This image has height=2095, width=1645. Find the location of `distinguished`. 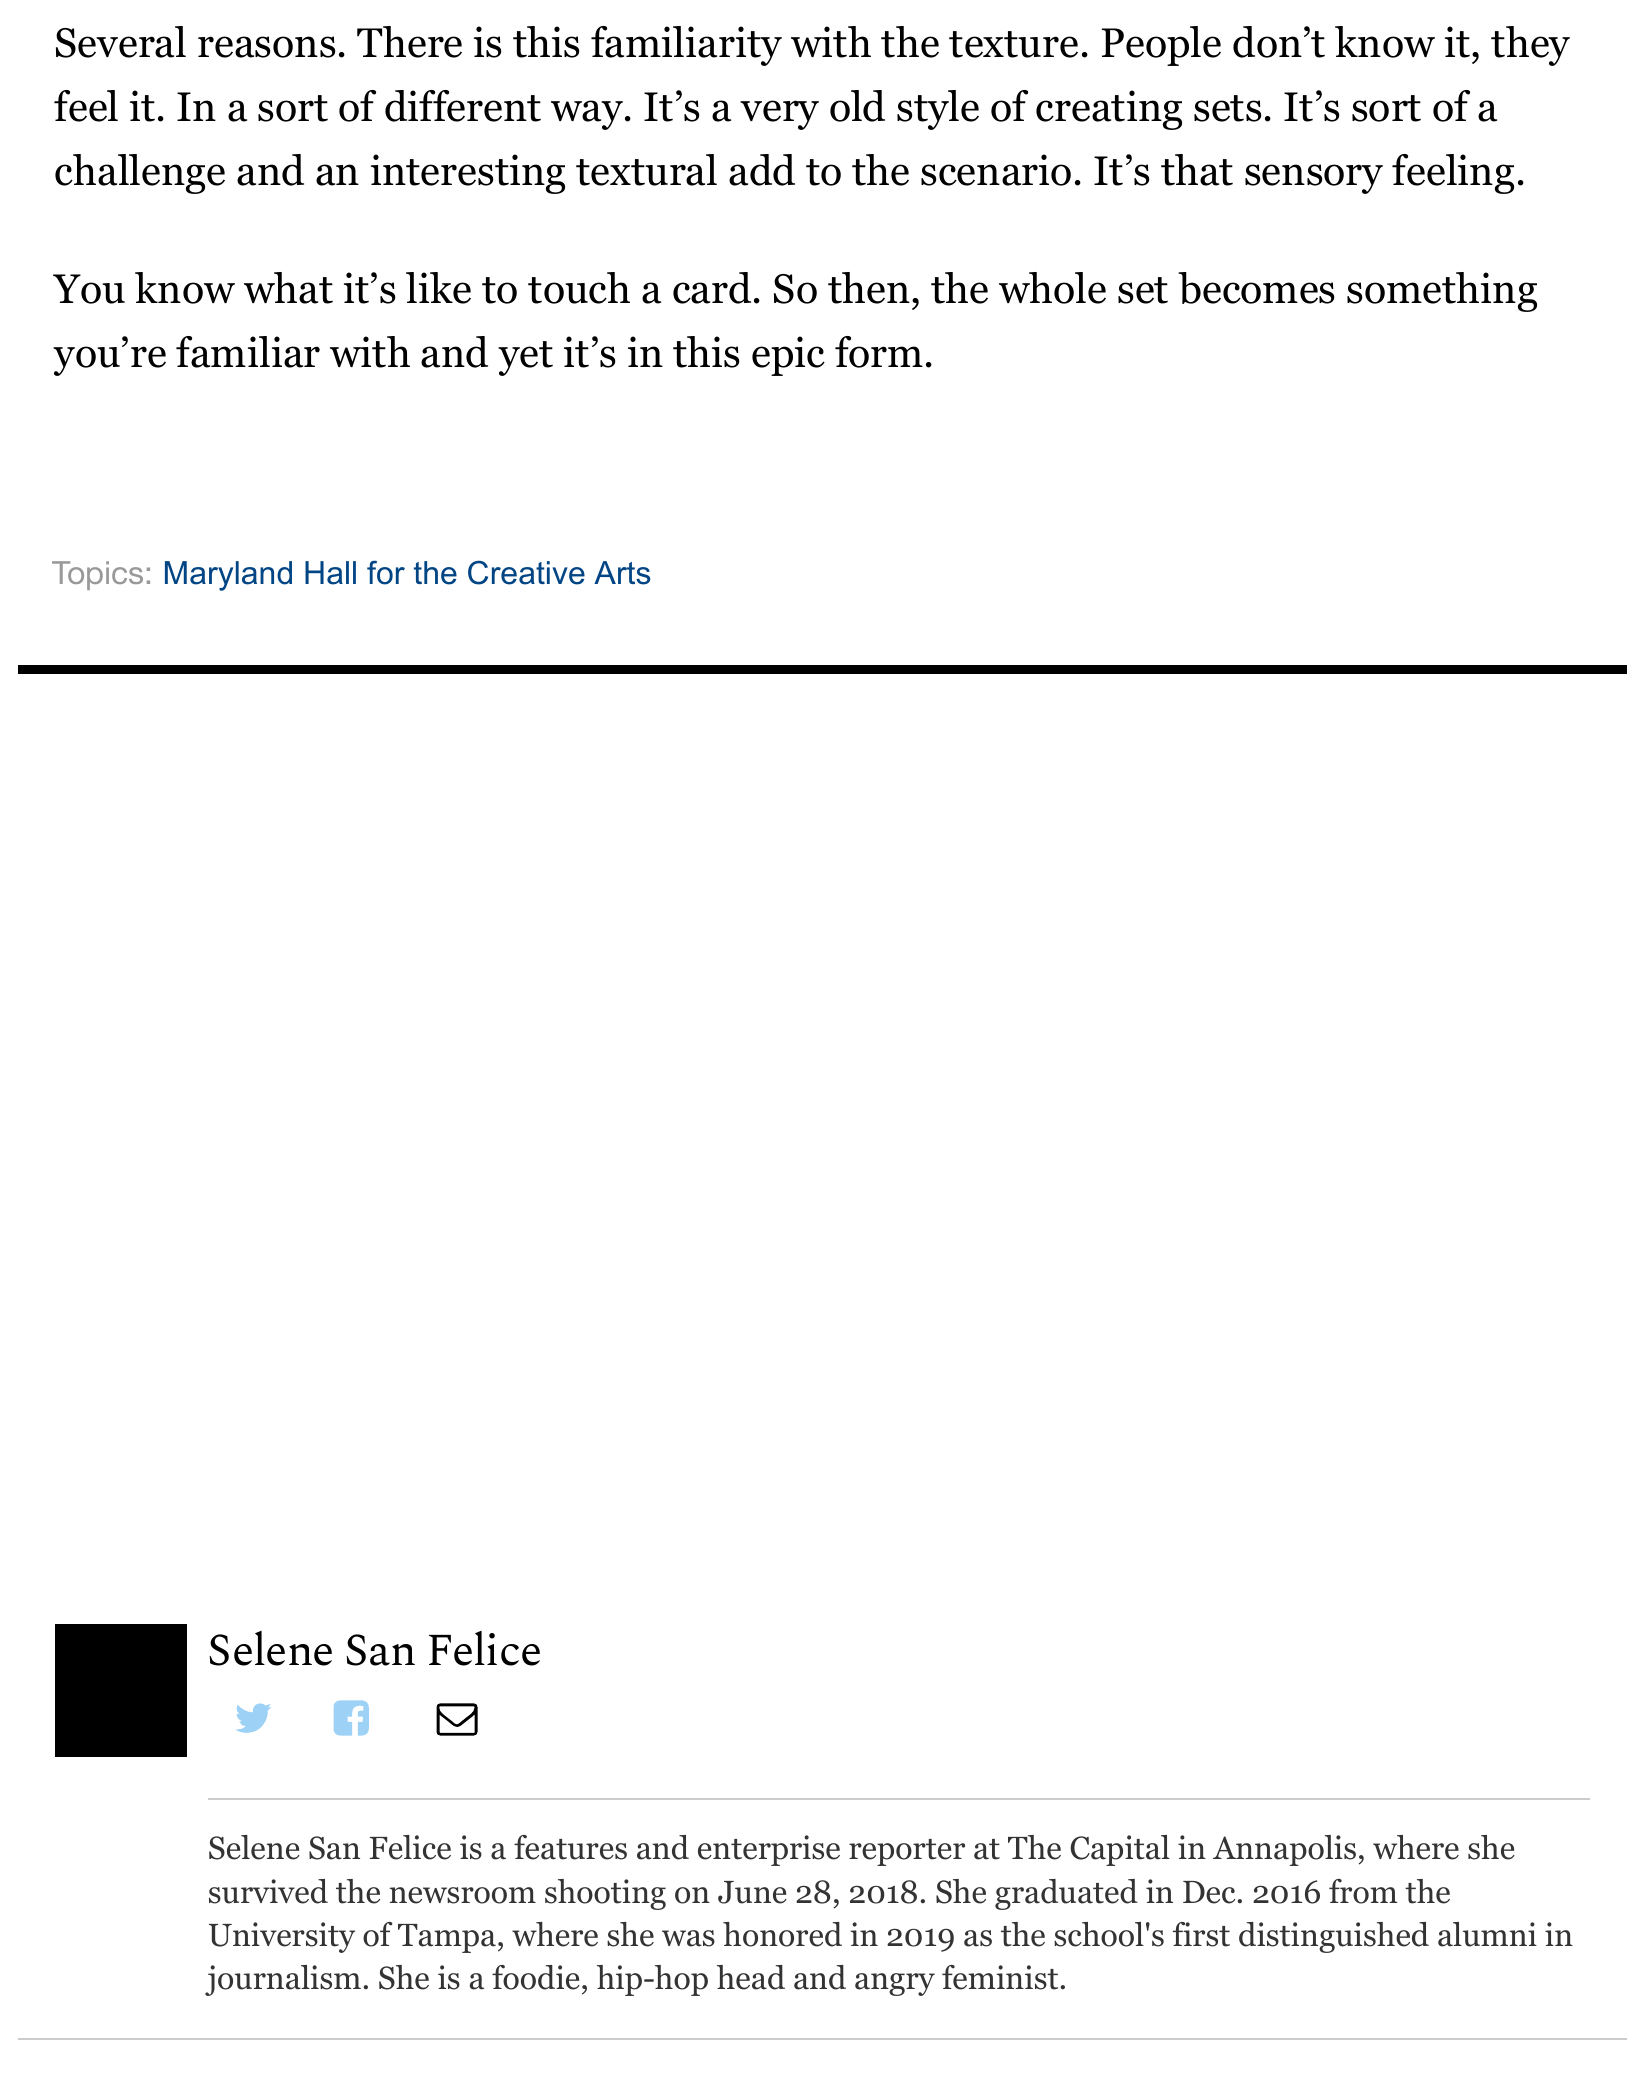

distinguished is located at coordinates (1334, 1937).
